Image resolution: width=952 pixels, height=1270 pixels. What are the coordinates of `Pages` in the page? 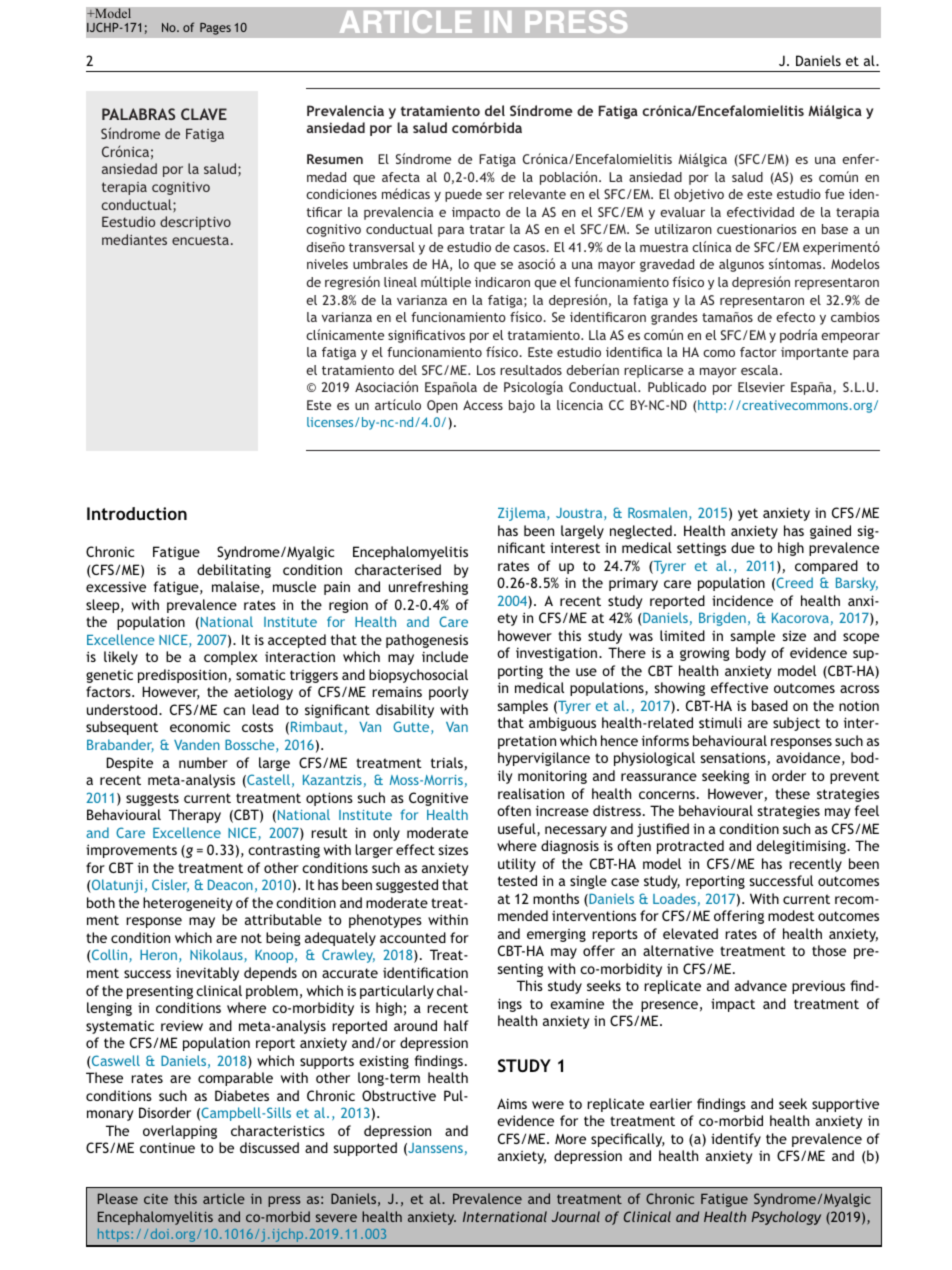 It's located at (215, 28).
